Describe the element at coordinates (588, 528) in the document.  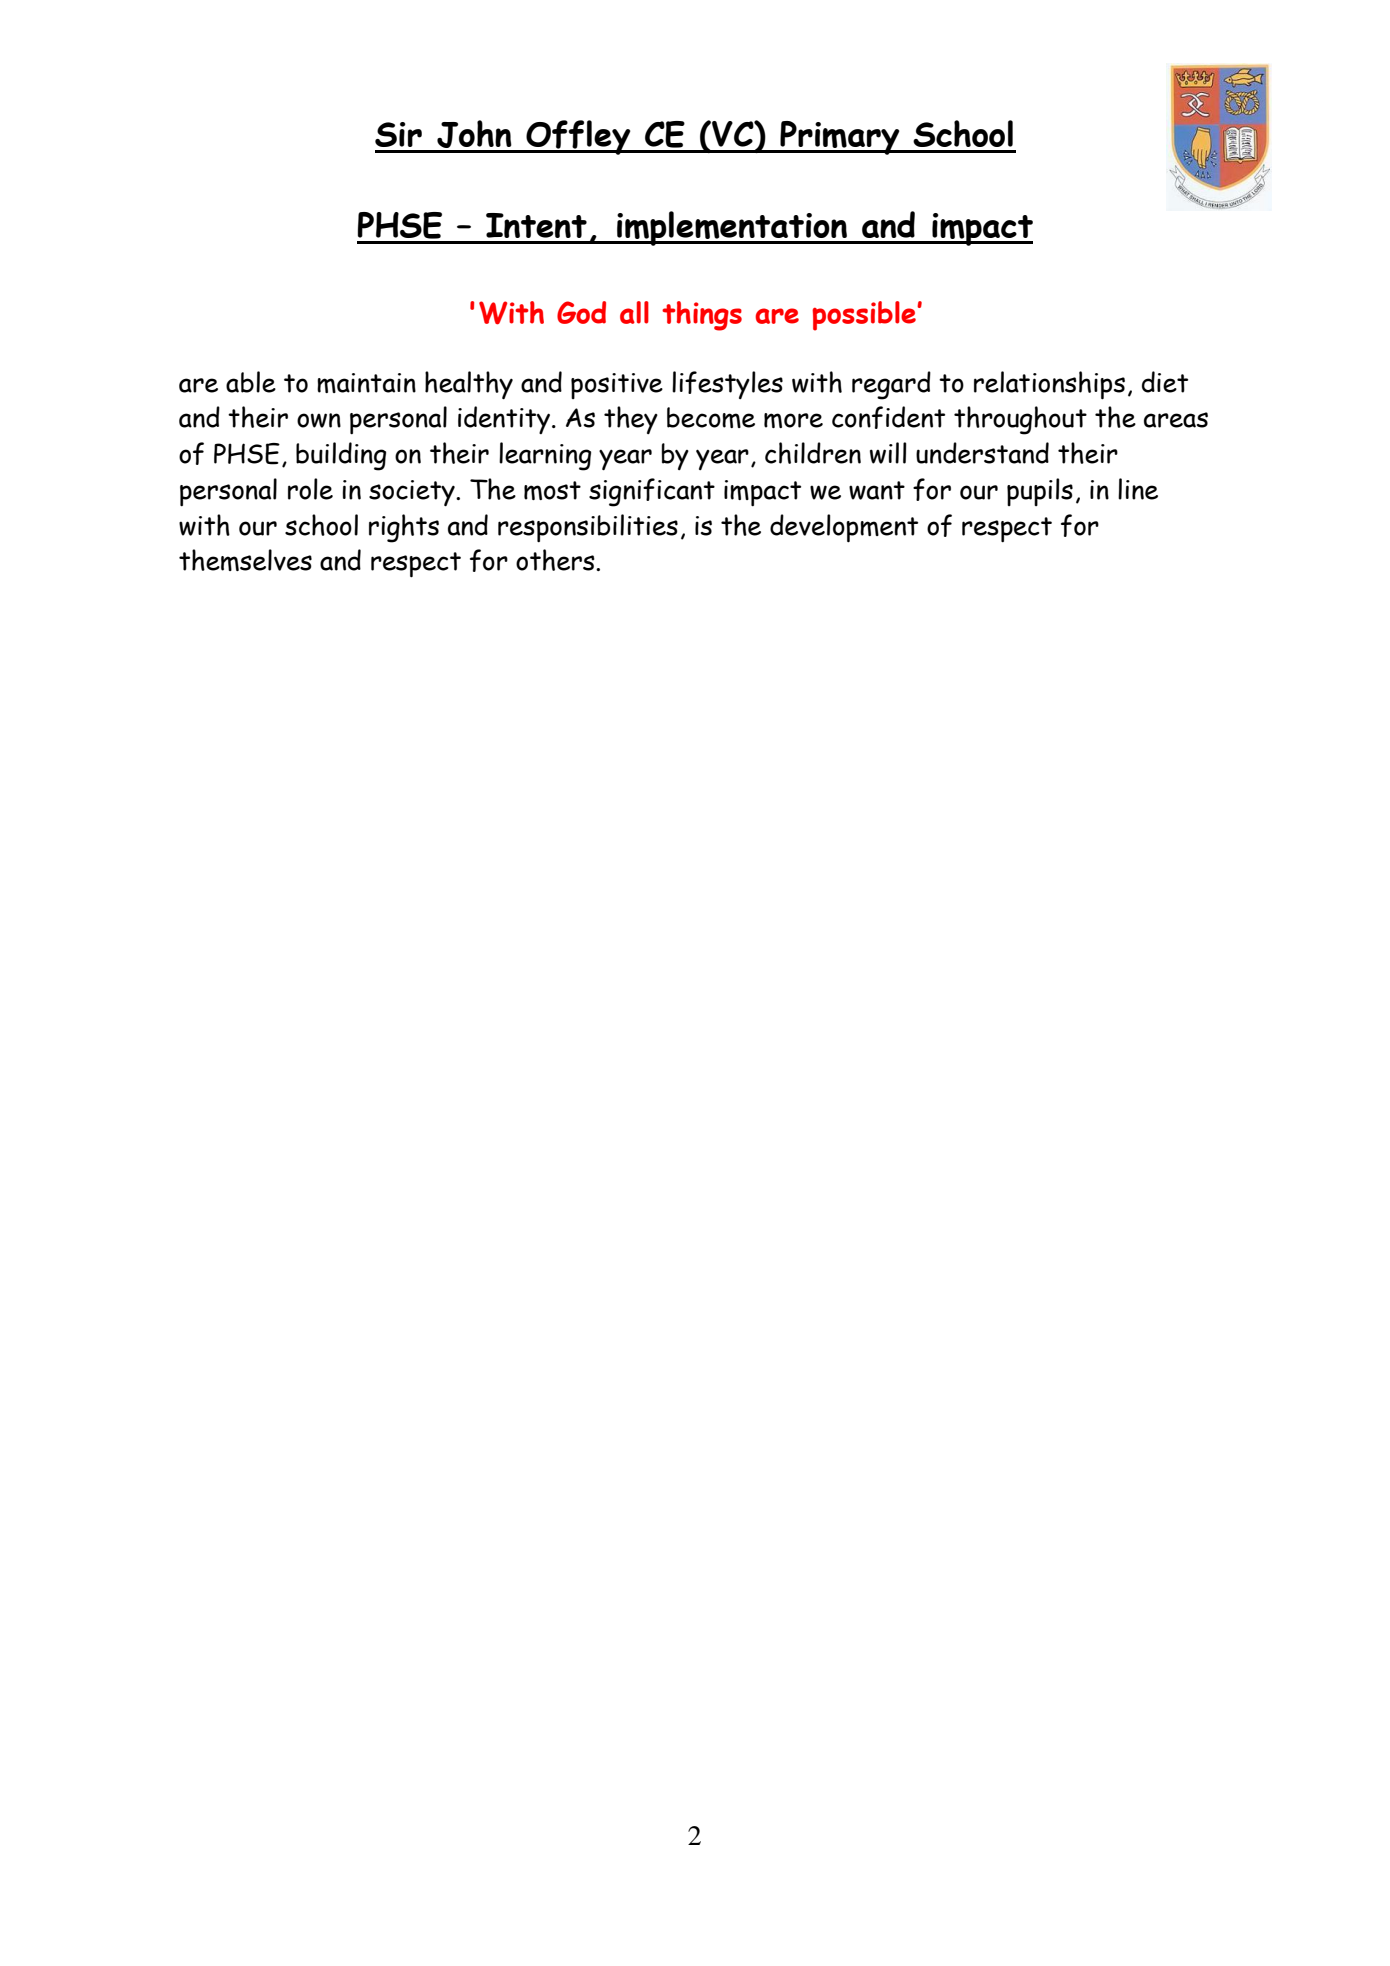
I see `responsibilities` at that location.
